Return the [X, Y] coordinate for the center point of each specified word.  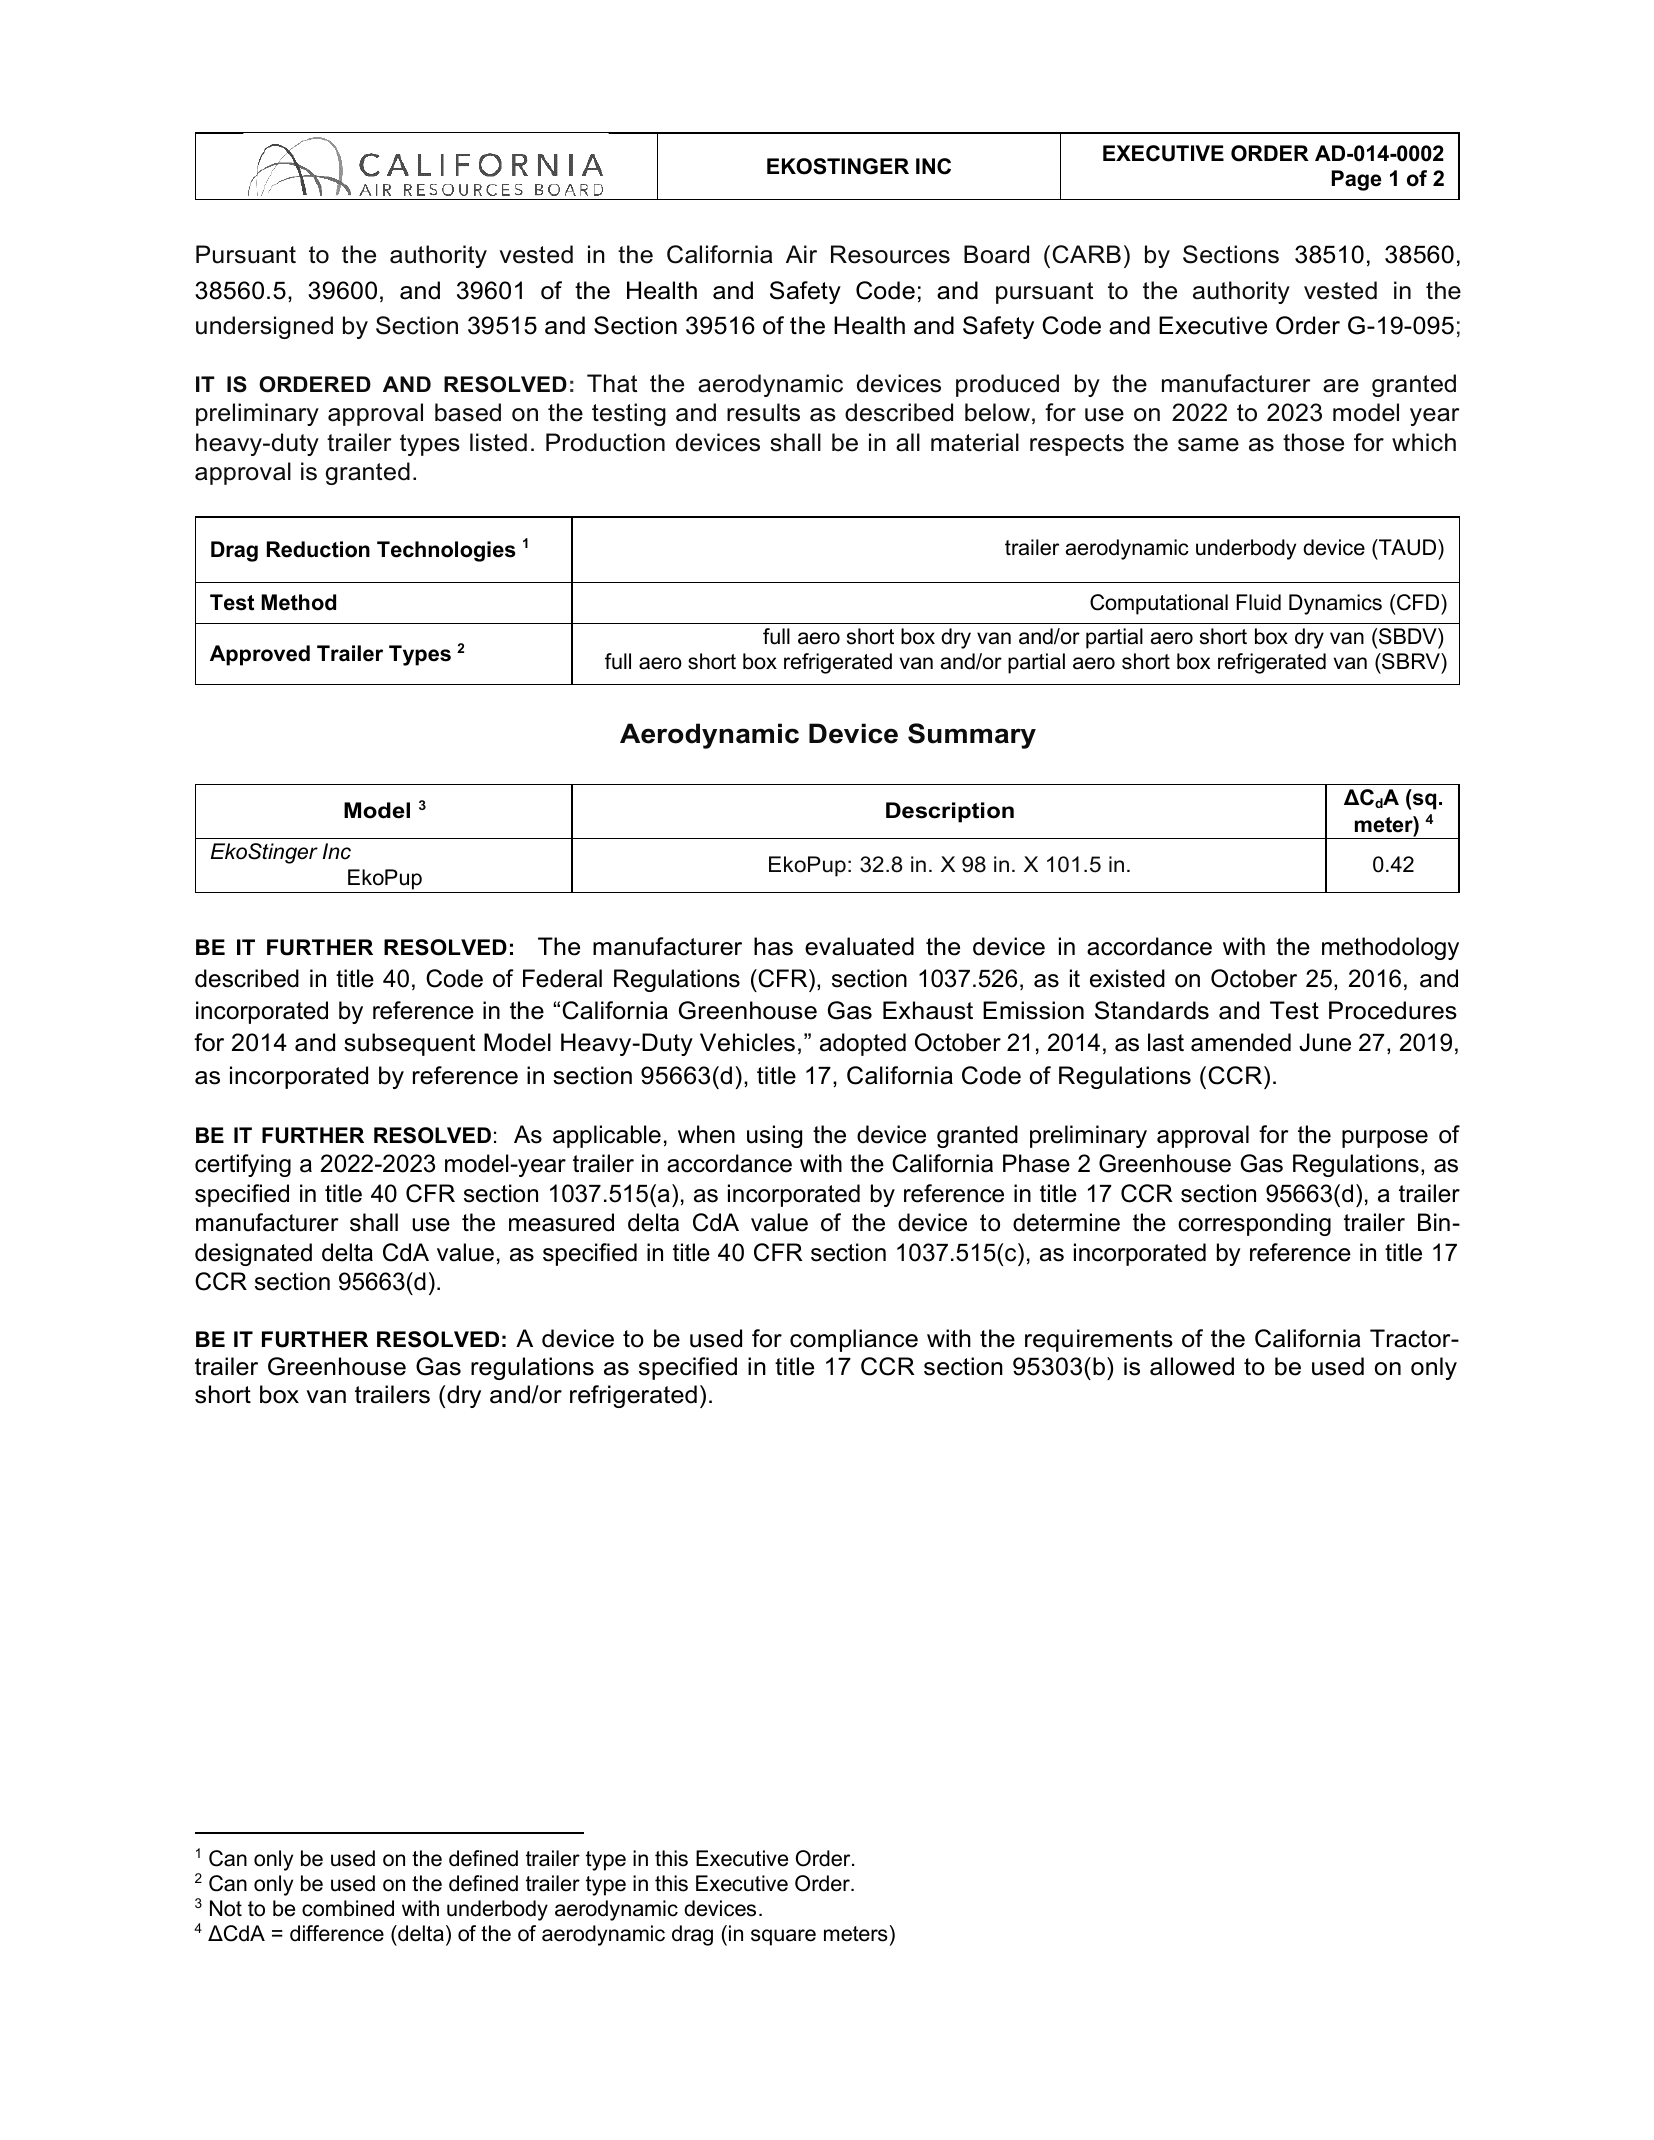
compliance [854, 1340]
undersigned [264, 327]
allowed [1192, 1366]
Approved [260, 655]
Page [1356, 180]
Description [950, 812]
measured [561, 1222]
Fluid [1258, 602]
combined [348, 1908]
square [783, 1937]
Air [801, 254]
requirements [1099, 1340]
